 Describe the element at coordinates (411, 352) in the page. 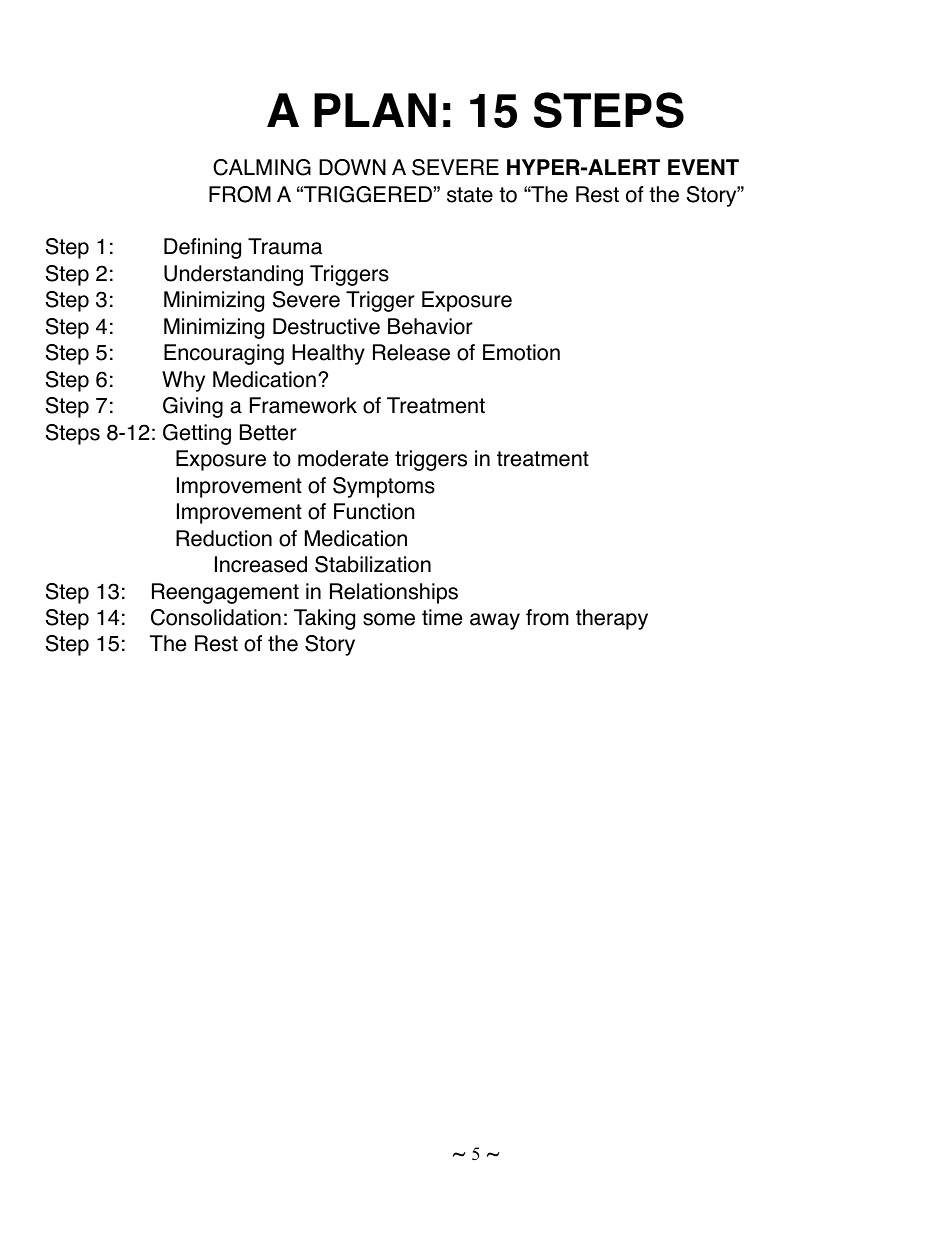

I see `Release` at that location.
